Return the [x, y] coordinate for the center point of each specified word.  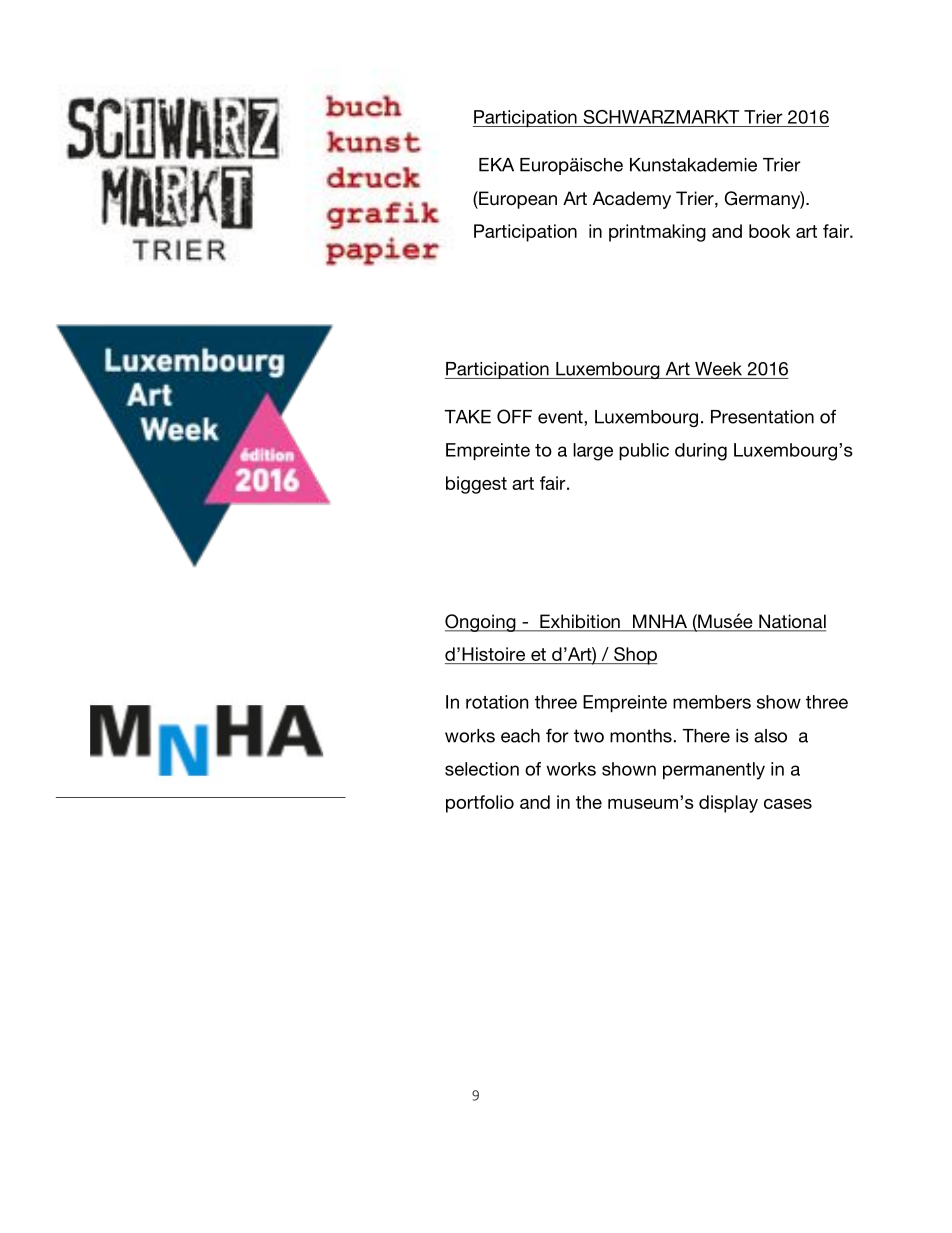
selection [482, 769]
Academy [632, 200]
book [769, 231]
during [701, 452]
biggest [476, 485]
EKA [496, 165]
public [644, 451]
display [728, 804]
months [642, 736]
